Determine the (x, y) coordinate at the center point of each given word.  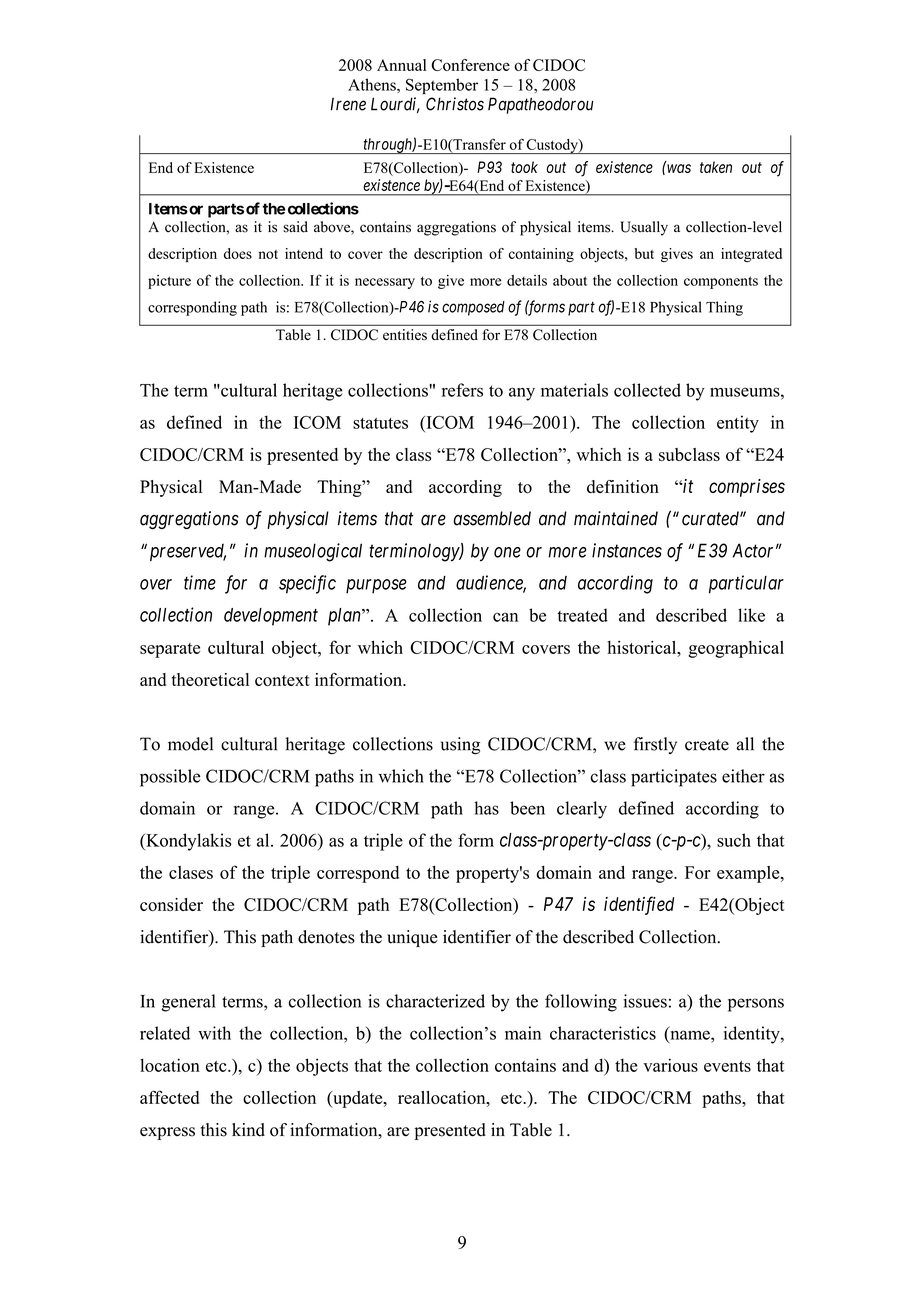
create (707, 745)
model (190, 744)
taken (716, 167)
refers (462, 390)
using (460, 746)
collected (647, 390)
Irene (348, 104)
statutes (380, 423)
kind (248, 1130)
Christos (455, 104)
